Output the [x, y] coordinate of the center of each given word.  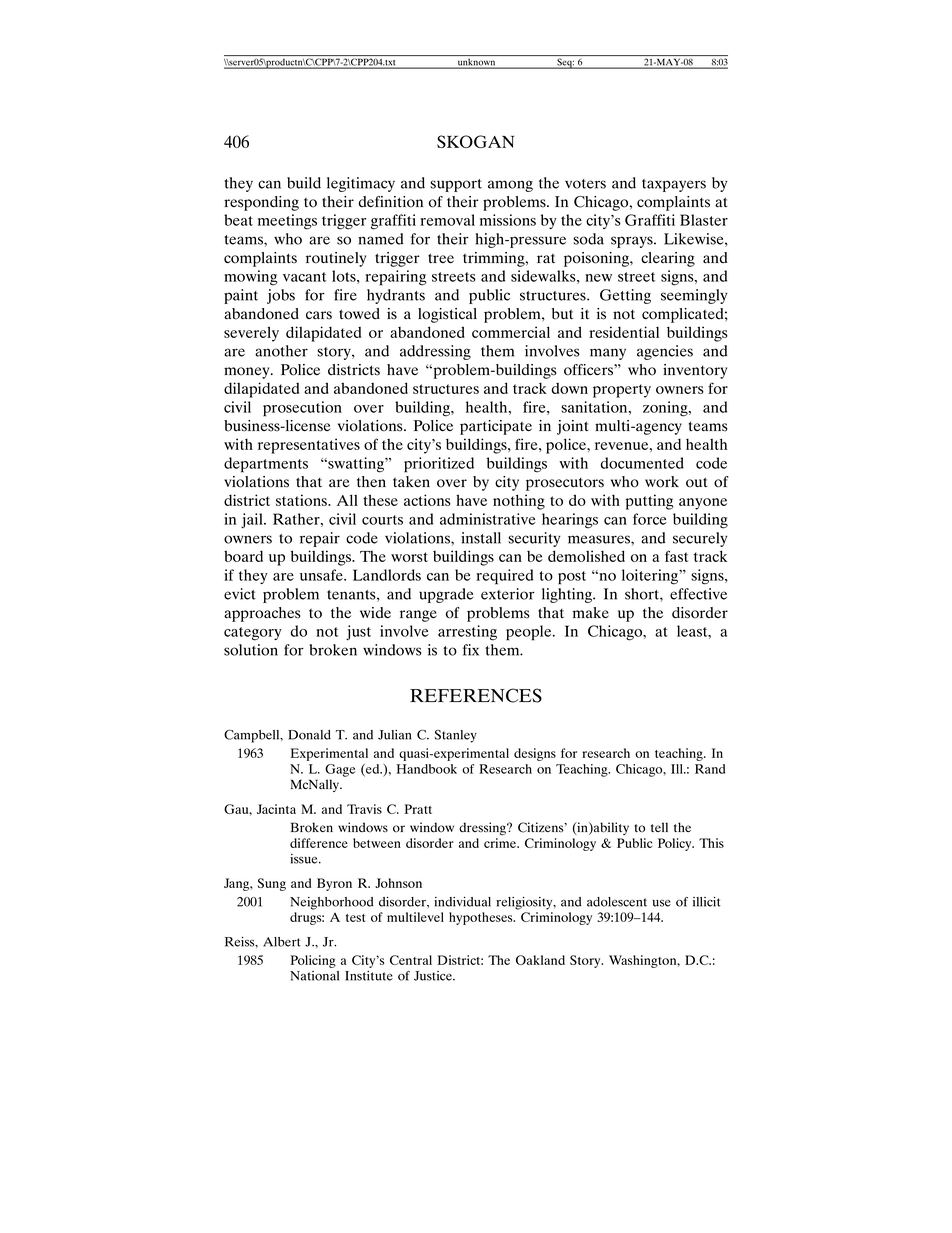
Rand [710, 769]
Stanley [456, 736]
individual [462, 902]
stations [302, 500]
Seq [565, 63]
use [661, 903]
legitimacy [361, 184]
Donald [309, 735]
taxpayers [674, 185]
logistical [447, 315]
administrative [488, 519]
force [650, 519]
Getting [625, 296]
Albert [282, 942]
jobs [281, 296]
